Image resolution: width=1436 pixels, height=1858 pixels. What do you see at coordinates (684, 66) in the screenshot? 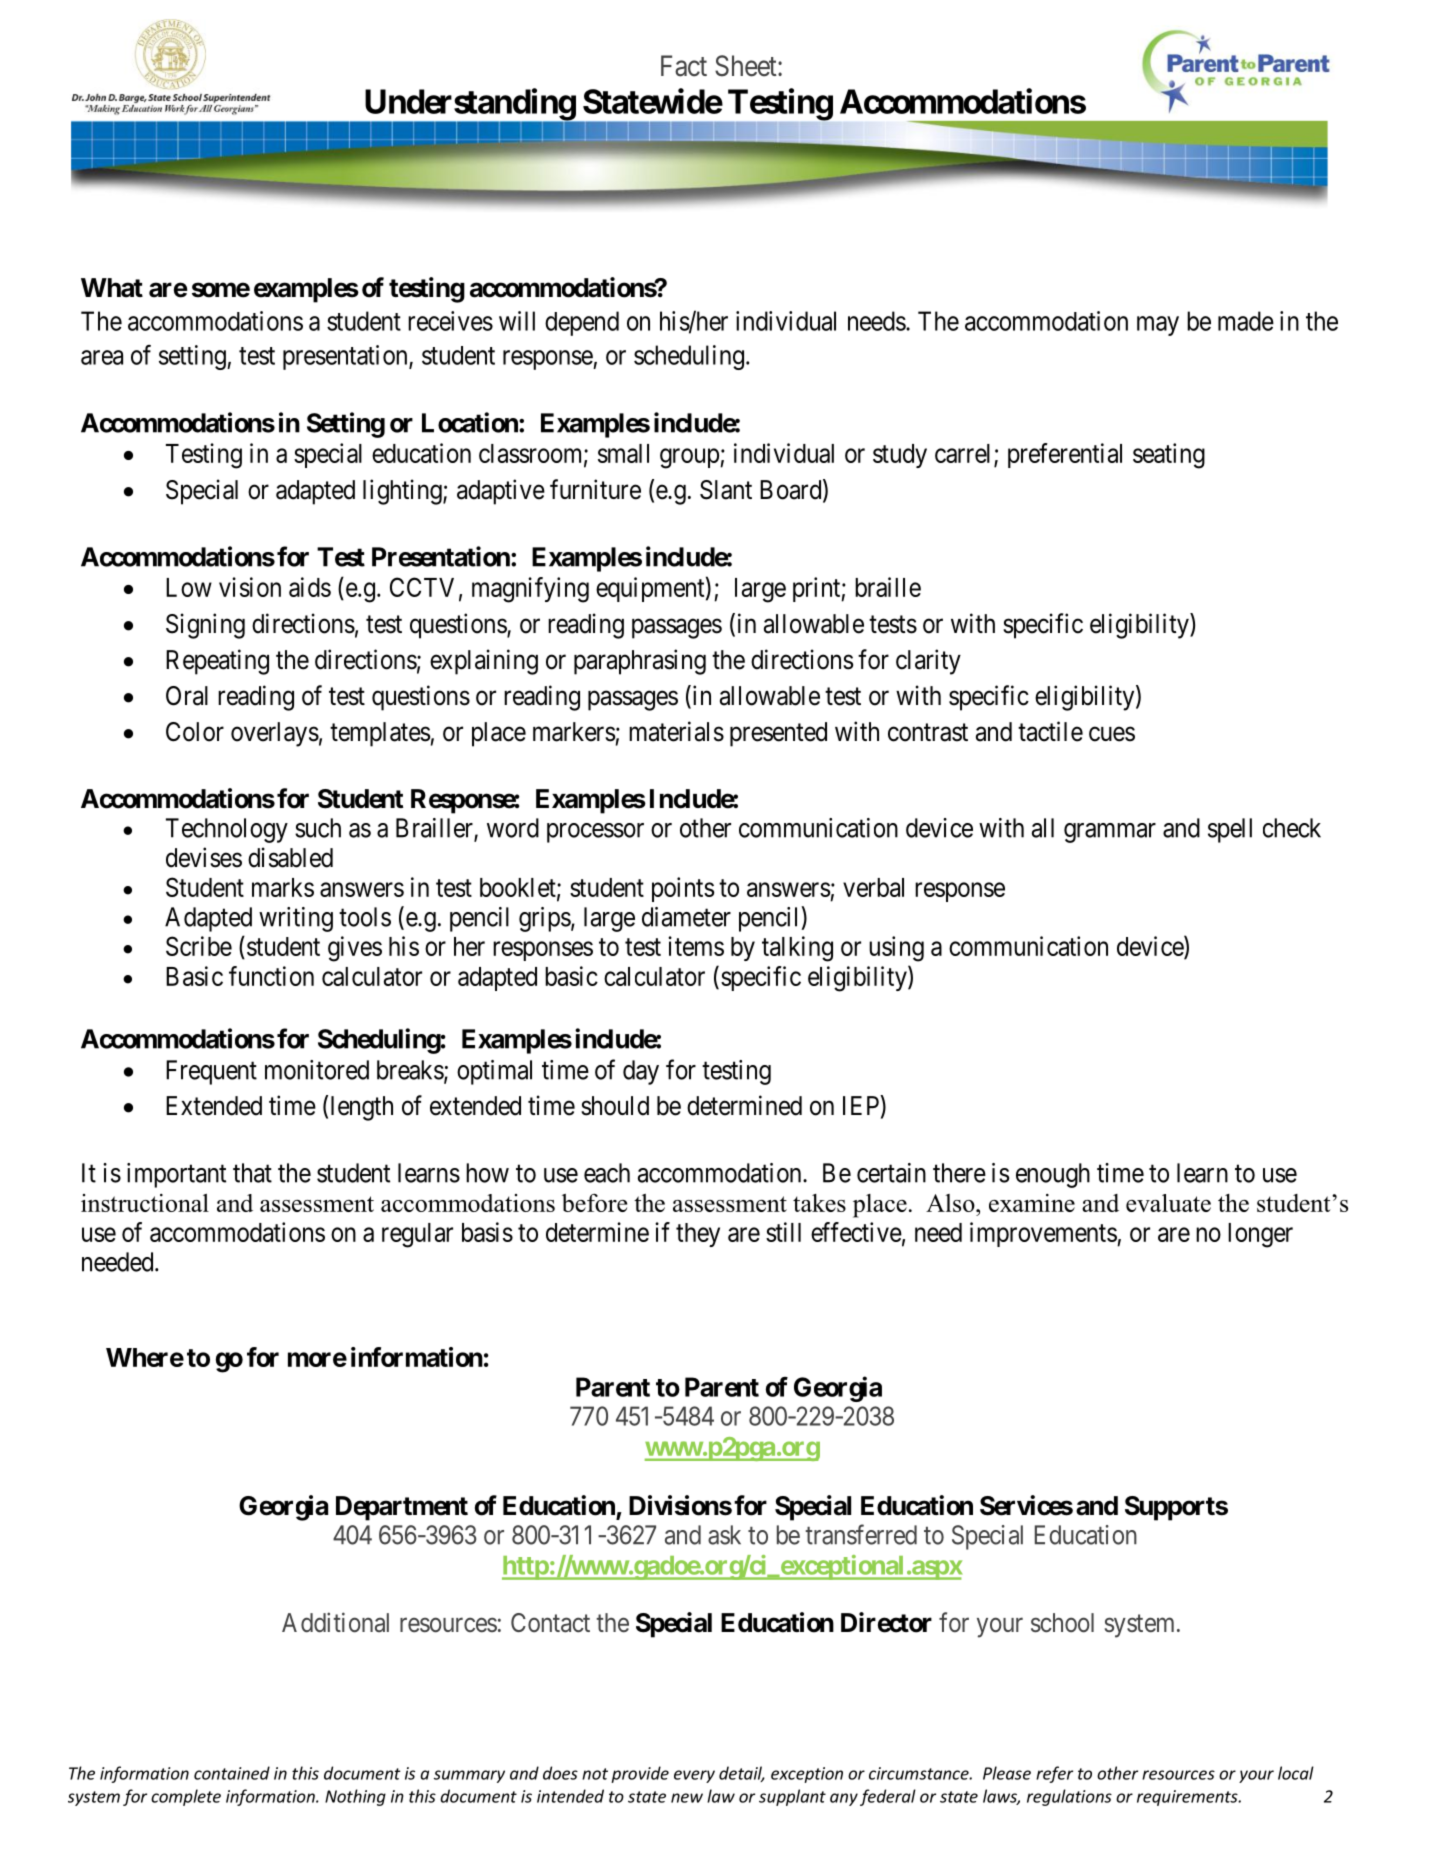
I see `Fact` at bounding box center [684, 66].
